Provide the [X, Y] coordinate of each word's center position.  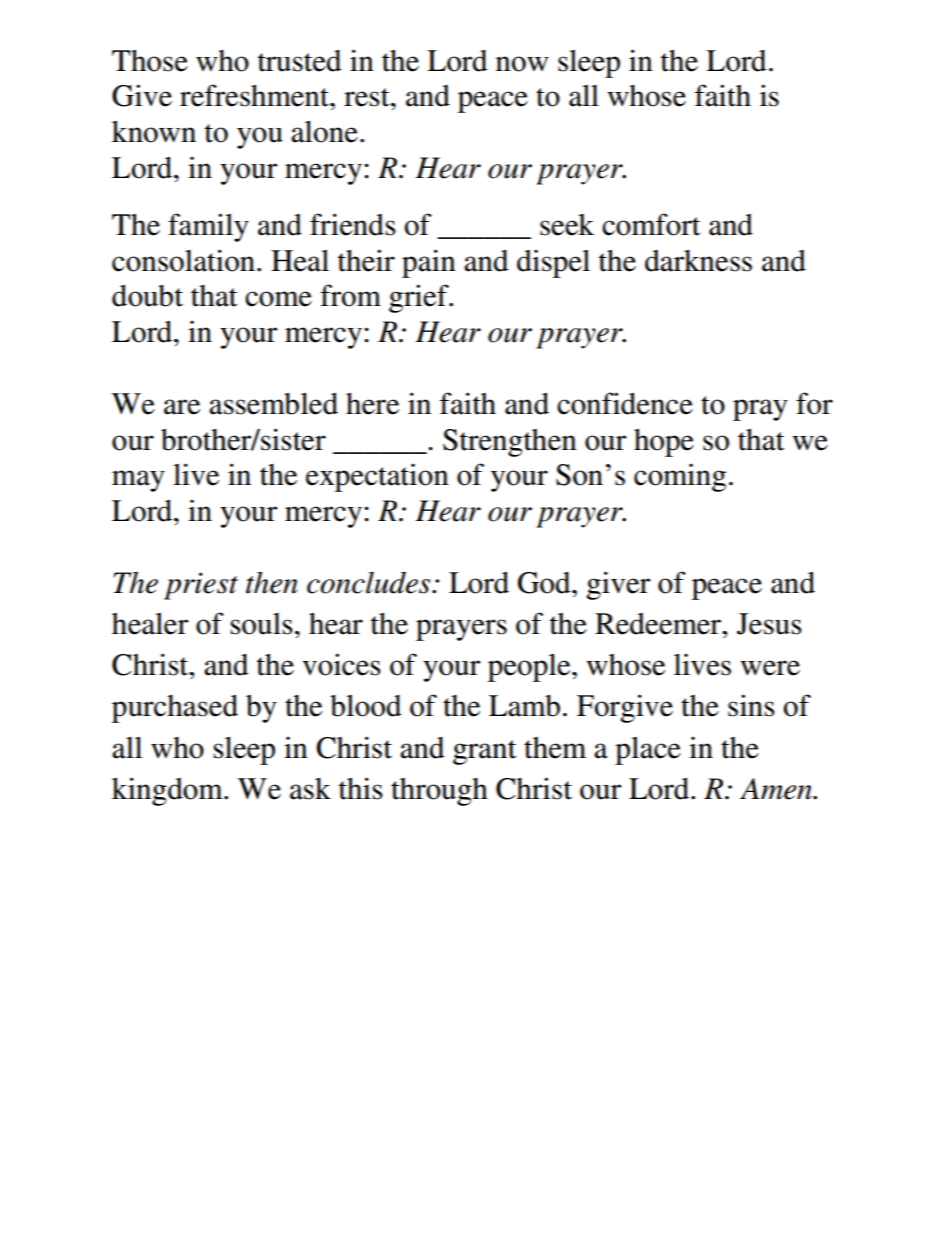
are [182, 407]
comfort [651, 224]
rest [368, 97]
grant [484, 752]
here [372, 404]
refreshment [255, 95]
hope [664, 443]
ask [310, 789]
